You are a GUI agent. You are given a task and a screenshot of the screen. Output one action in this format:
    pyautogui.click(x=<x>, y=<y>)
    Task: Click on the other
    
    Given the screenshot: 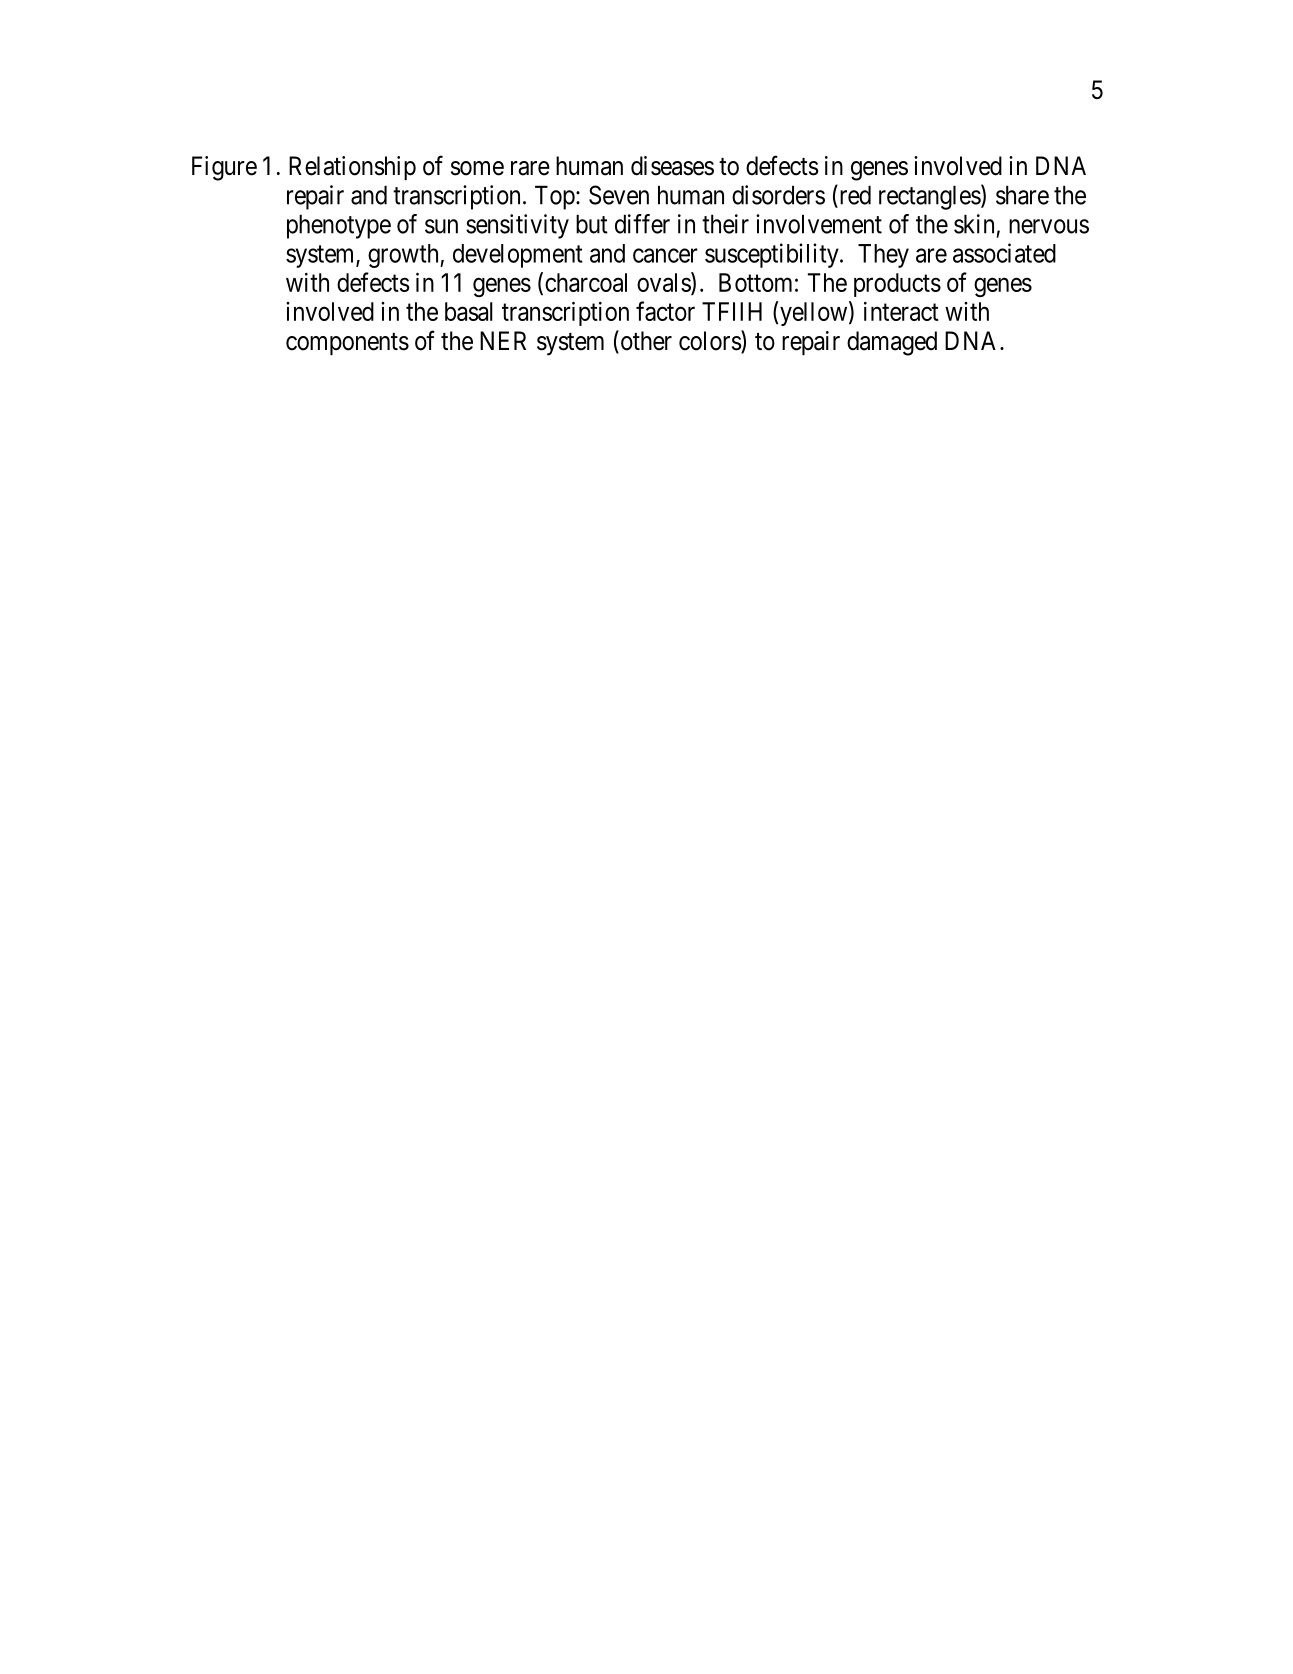 What is the action you would take?
    pyautogui.click(x=645, y=341)
